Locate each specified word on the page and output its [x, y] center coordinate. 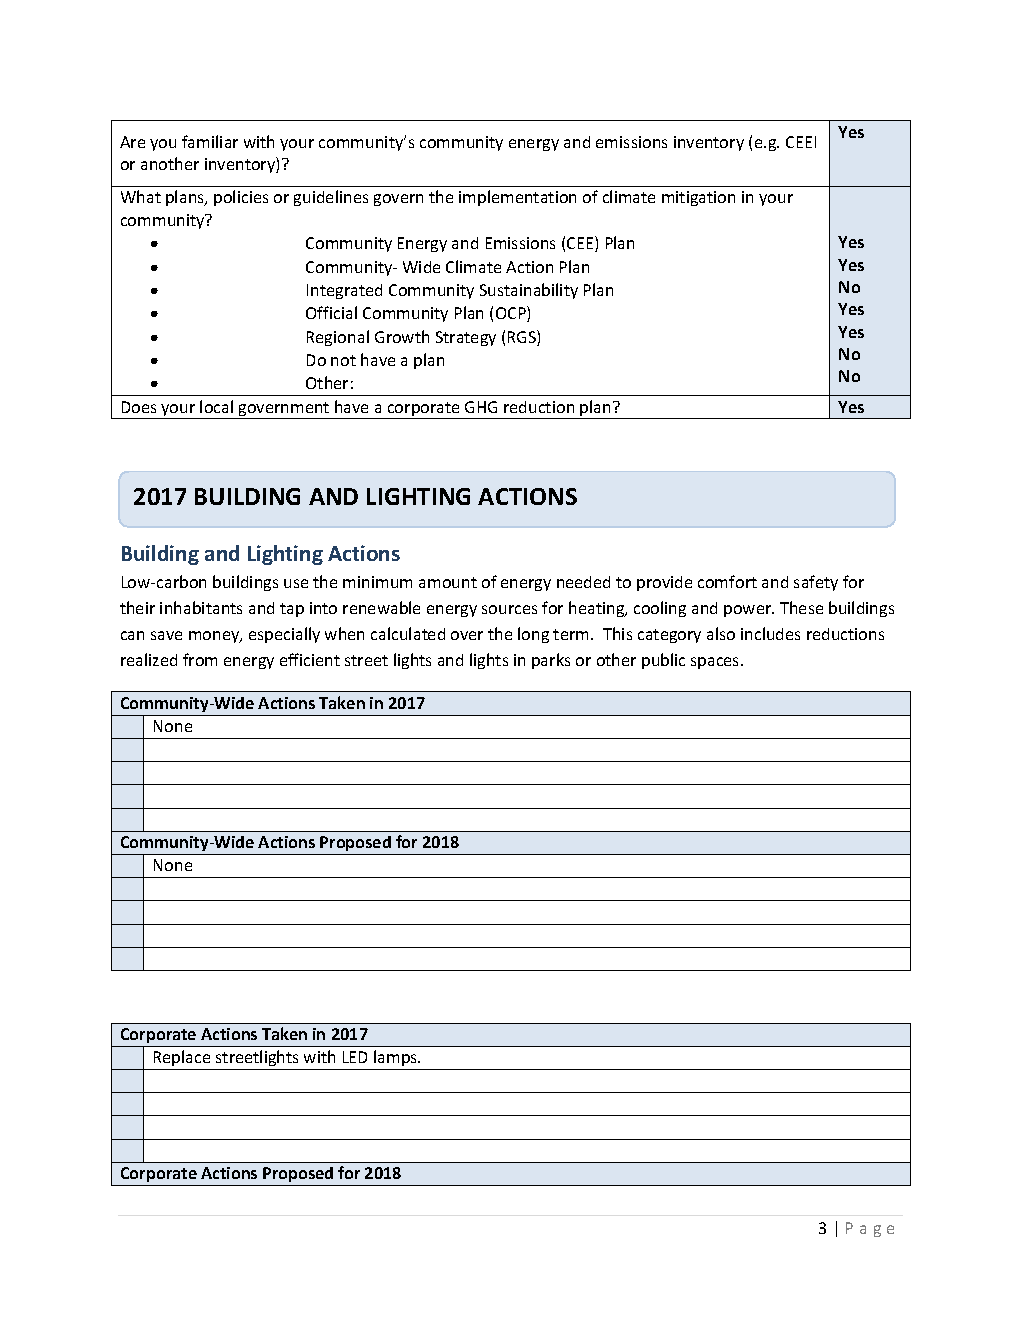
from [200, 659]
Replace [182, 1060]
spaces [716, 663]
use [296, 583]
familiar [210, 141]
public [663, 661]
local [216, 406]
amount [448, 582]
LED [355, 1057]
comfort [727, 581]
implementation [517, 198]
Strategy [466, 338]
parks [551, 661]
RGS [523, 338]
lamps [396, 1060]
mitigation [698, 198]
